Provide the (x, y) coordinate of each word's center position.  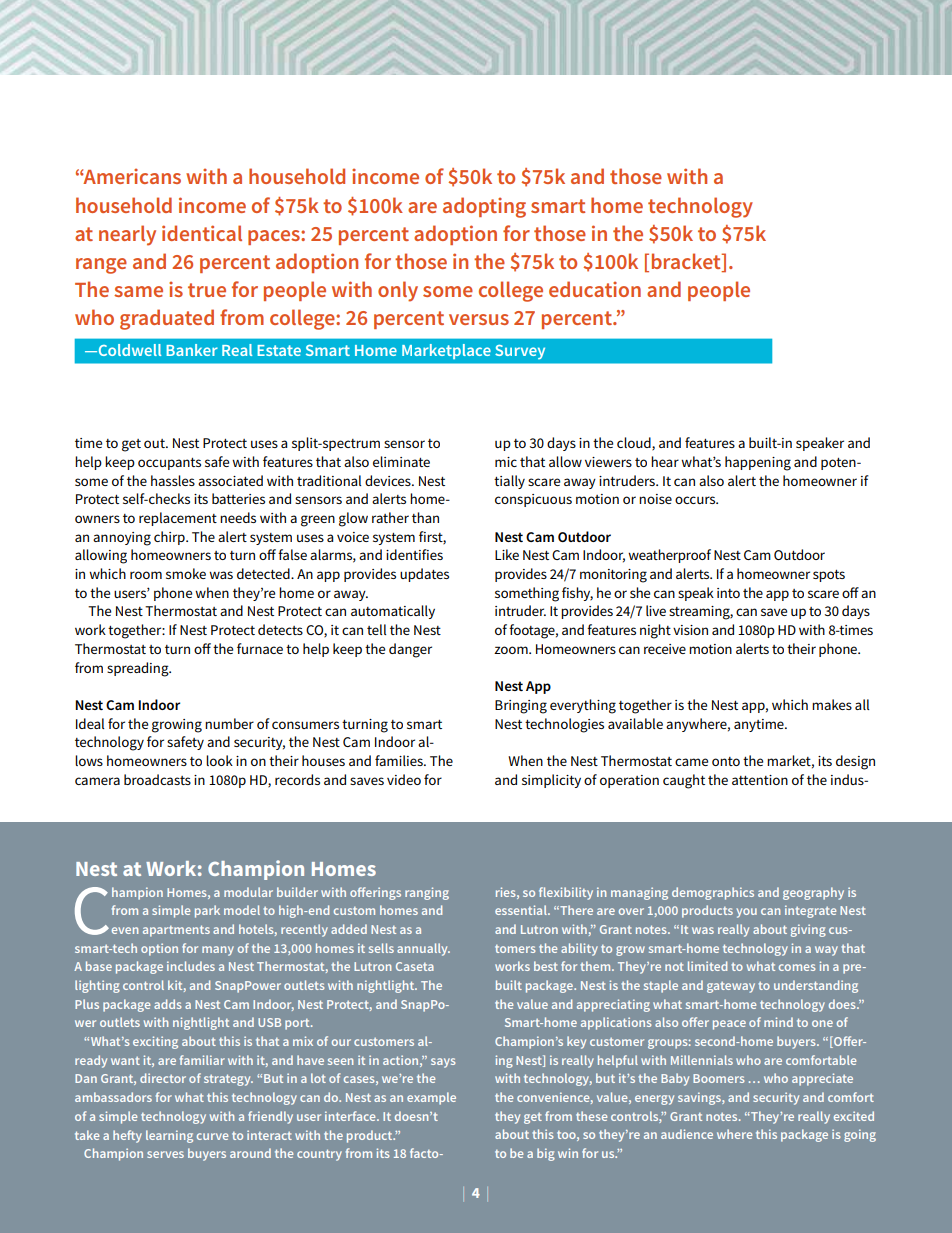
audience (687, 1134)
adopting (484, 207)
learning (169, 1136)
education (595, 289)
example (431, 1098)
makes (832, 704)
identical (202, 233)
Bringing (521, 707)
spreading (139, 669)
